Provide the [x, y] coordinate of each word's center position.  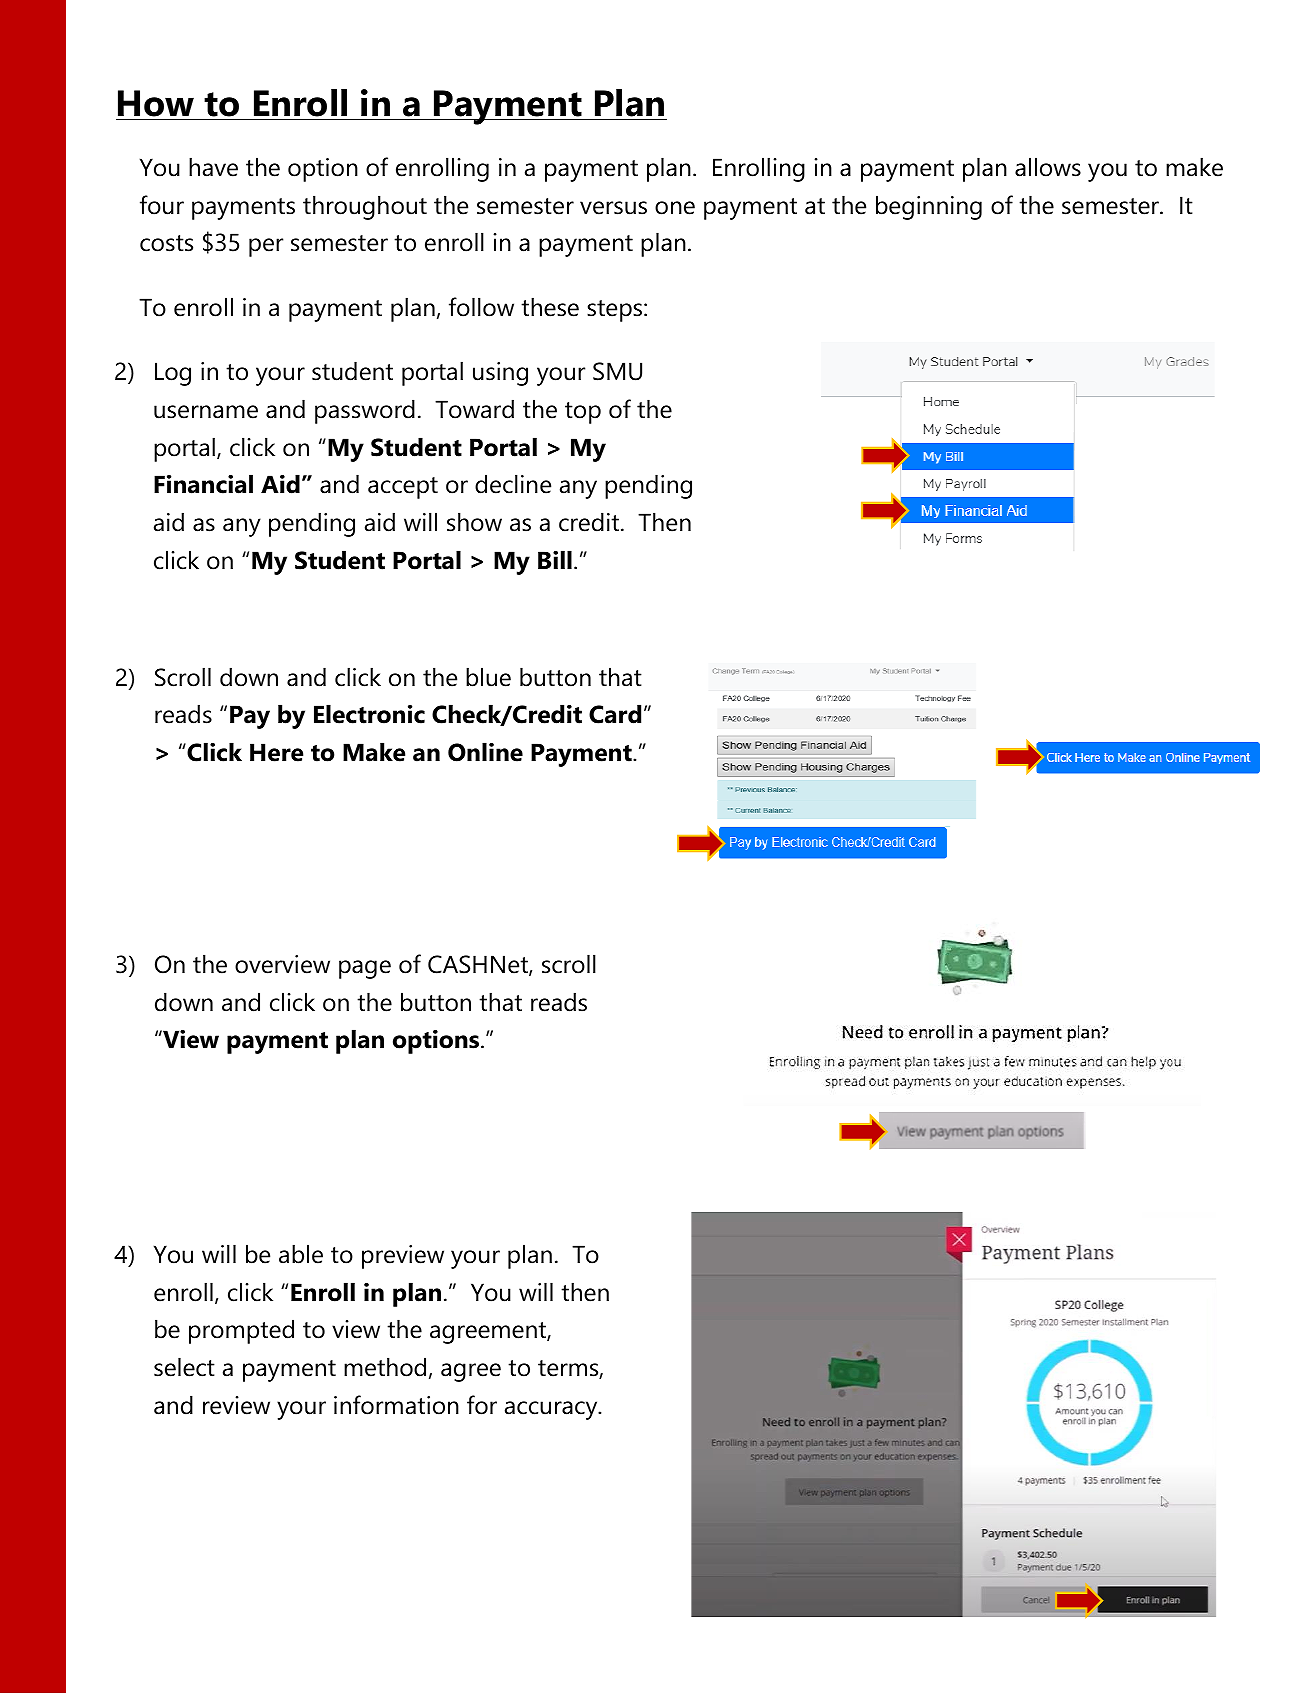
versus [613, 208]
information [396, 1405]
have [213, 167]
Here [276, 752]
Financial [203, 484]
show [474, 522]
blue [488, 677]
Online [485, 752]
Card [615, 714]
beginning [929, 207]
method [385, 1367]
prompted [241, 1331]
